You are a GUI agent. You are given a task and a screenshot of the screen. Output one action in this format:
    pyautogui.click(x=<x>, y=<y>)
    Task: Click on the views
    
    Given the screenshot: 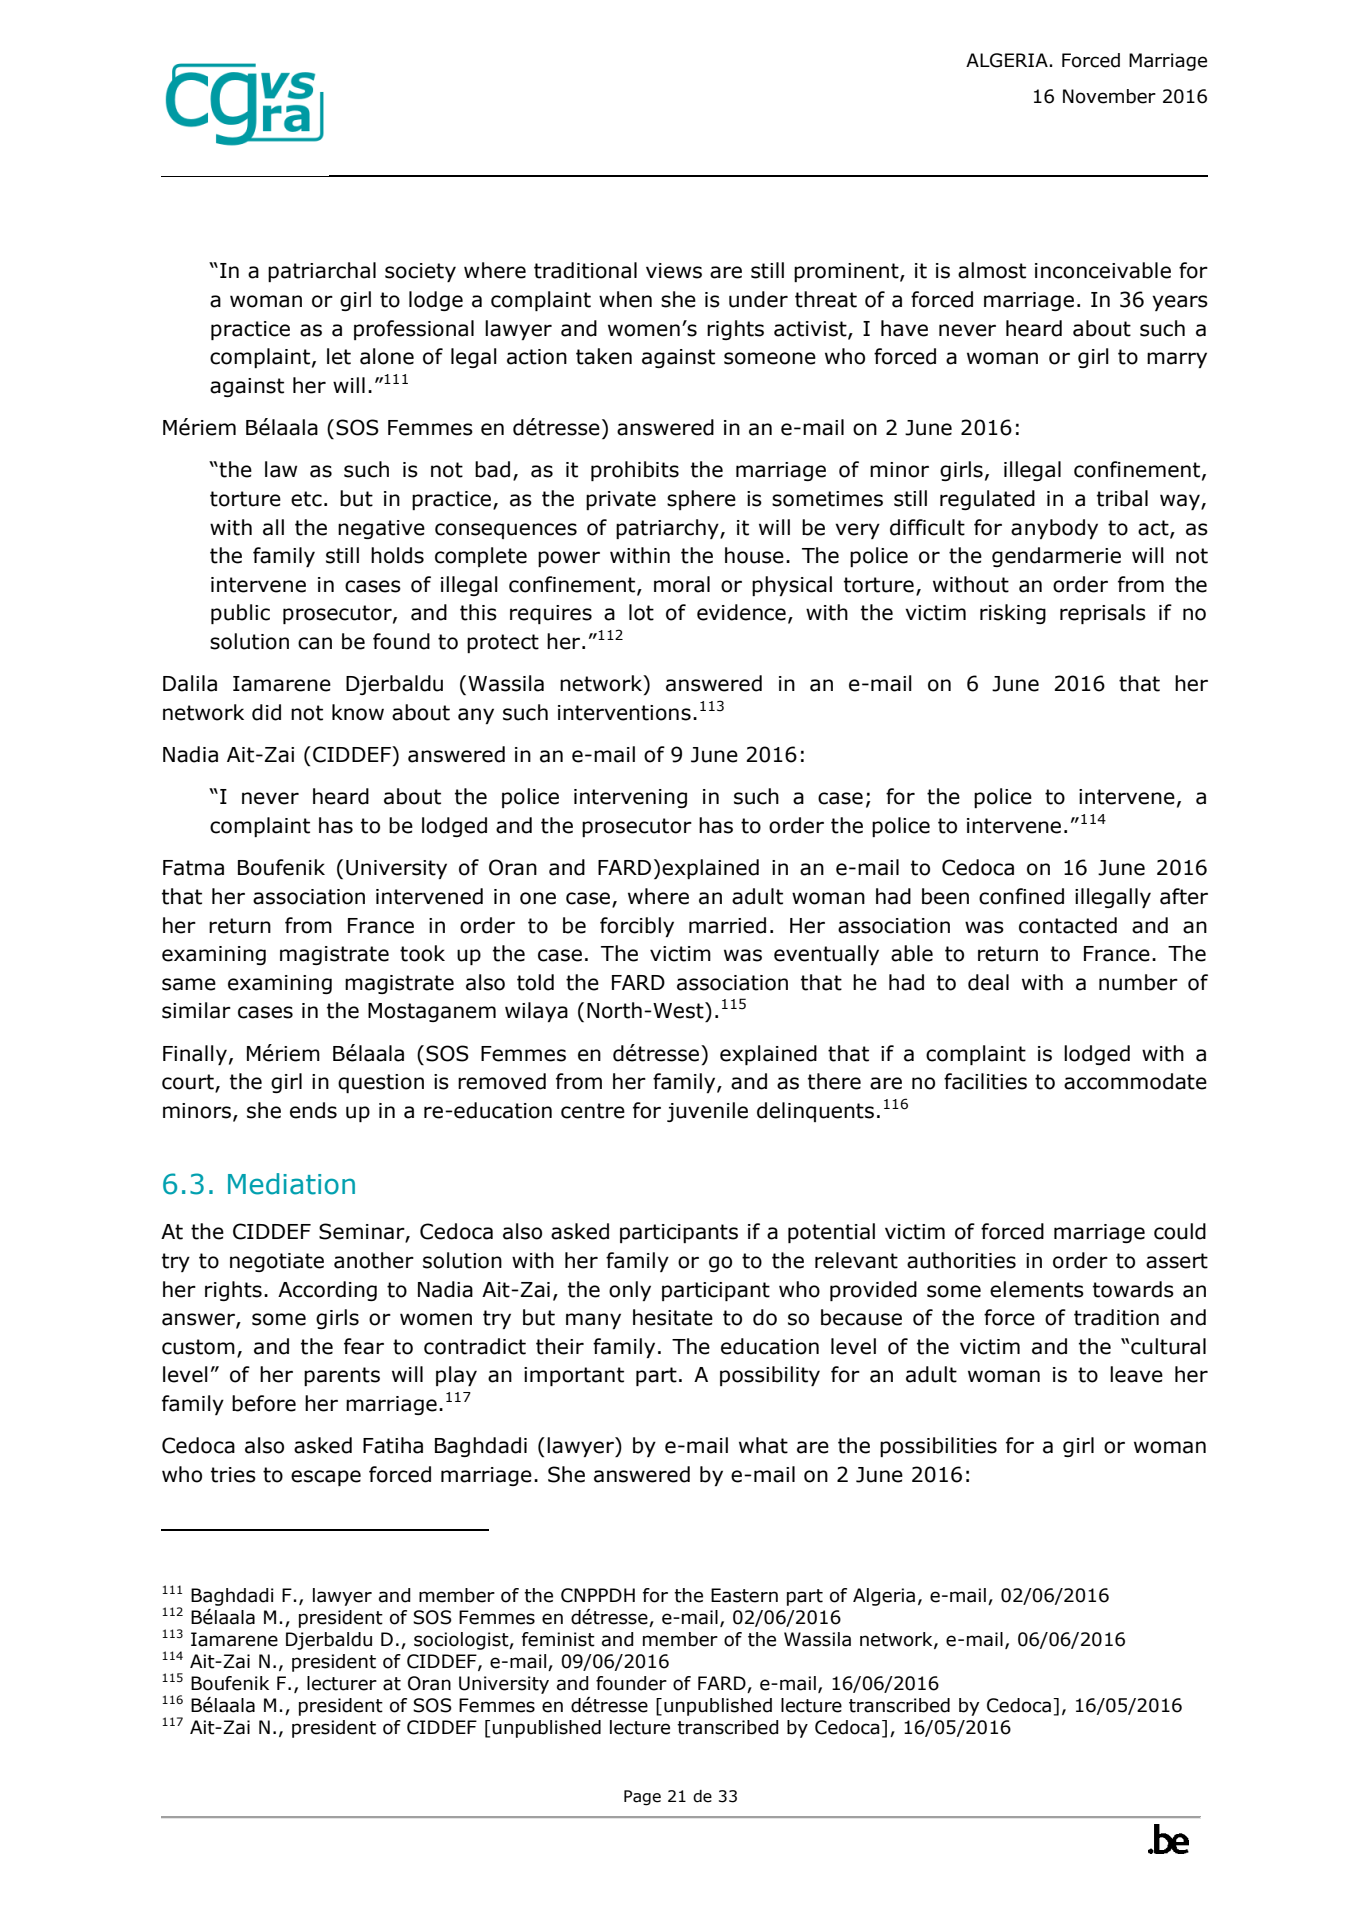 What is the action you would take?
    pyautogui.click(x=674, y=271)
